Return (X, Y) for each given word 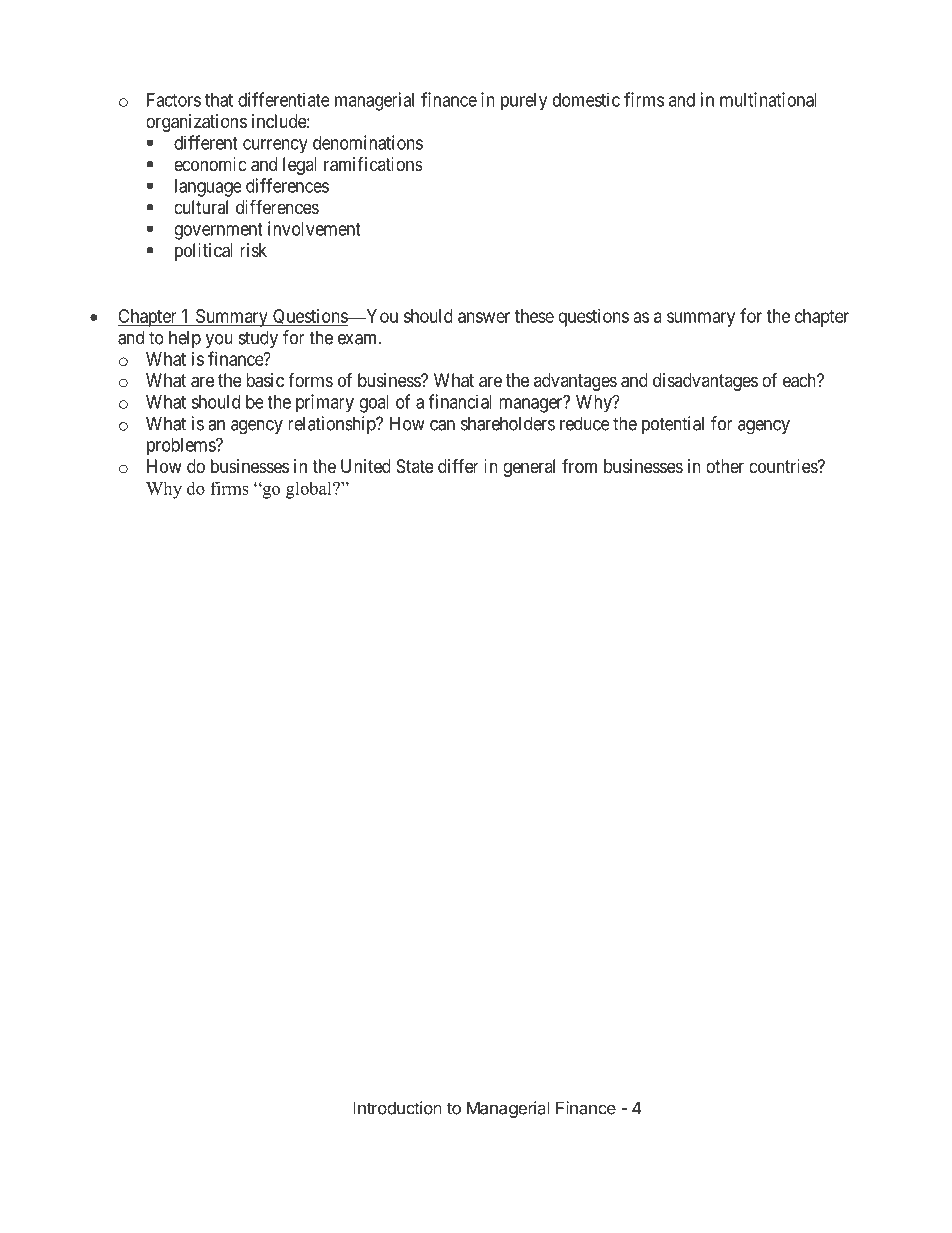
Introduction (397, 1108)
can (442, 425)
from (579, 466)
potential (673, 425)
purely (524, 102)
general (529, 468)
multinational (768, 99)
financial (460, 401)
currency (275, 146)
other (725, 466)
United (366, 466)
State (415, 466)
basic (265, 380)
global (310, 490)
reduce (585, 423)
